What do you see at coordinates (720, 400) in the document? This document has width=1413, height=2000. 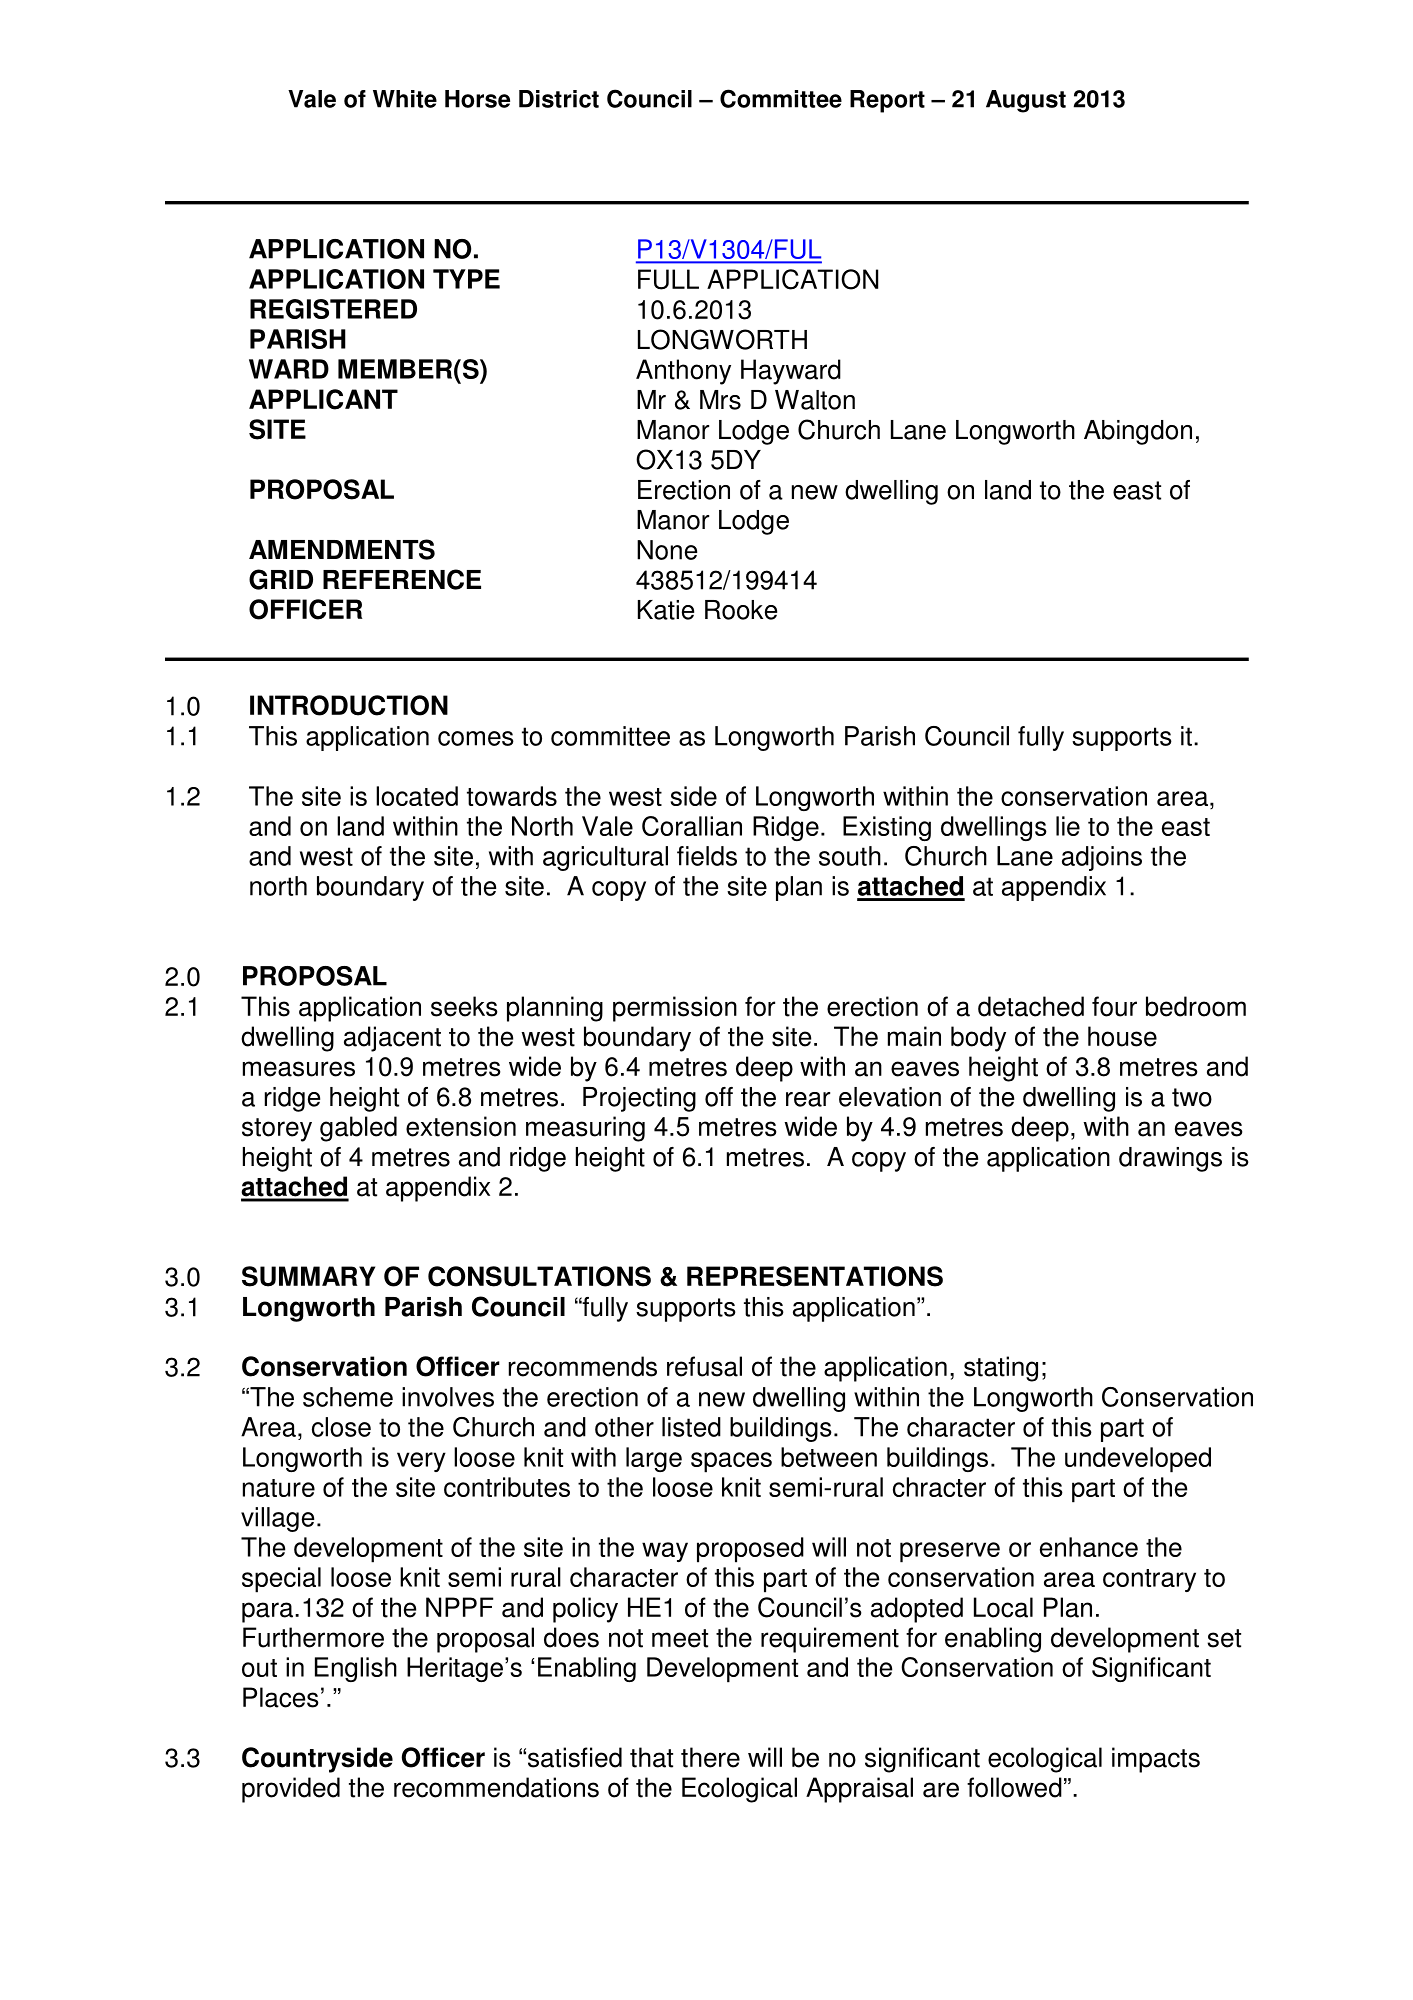 I see `Mrs` at bounding box center [720, 400].
